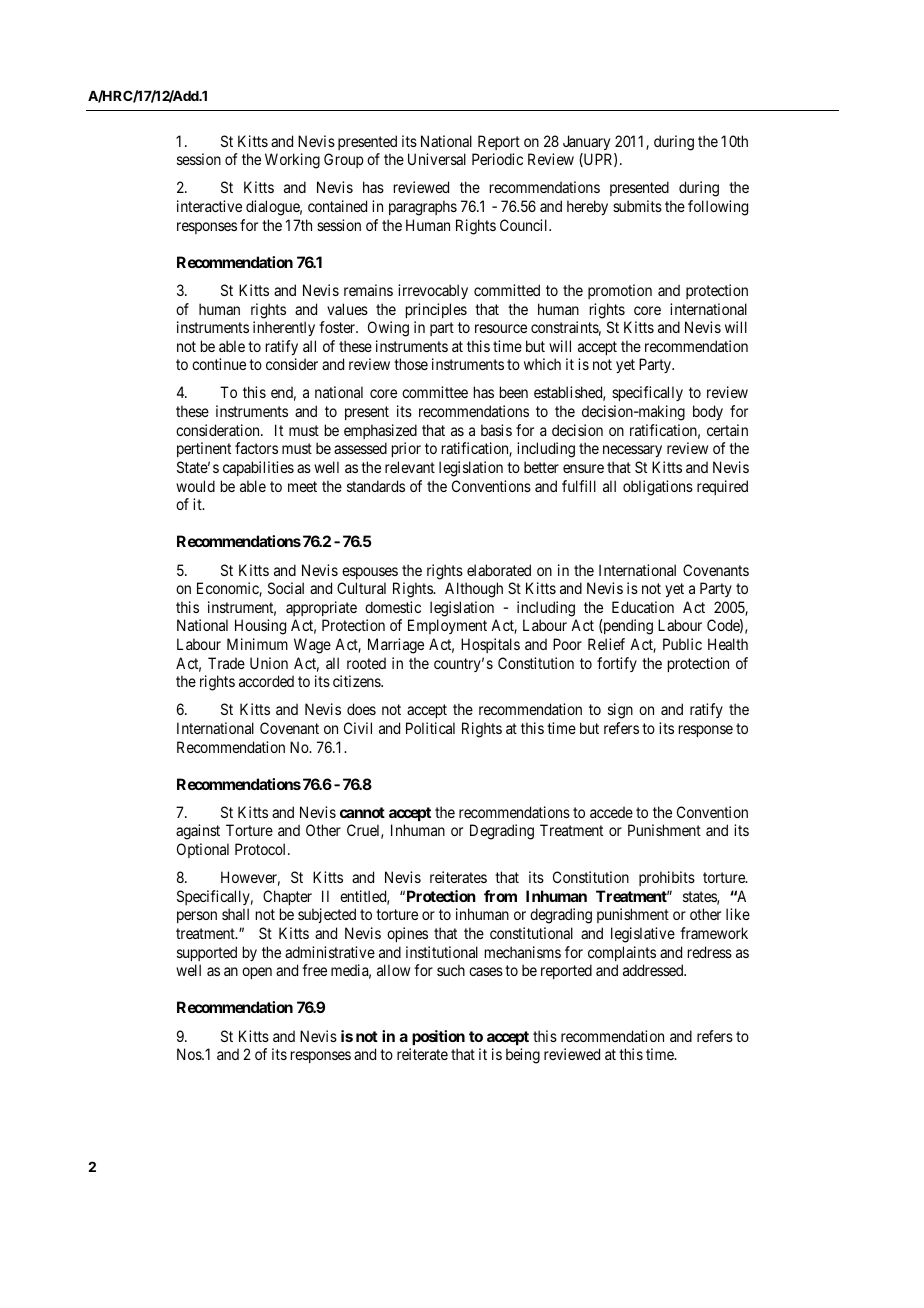 Image resolution: width=924 pixels, height=1308 pixels. What do you see at coordinates (423, 208) in the screenshot?
I see `paragraphs` at bounding box center [423, 208].
